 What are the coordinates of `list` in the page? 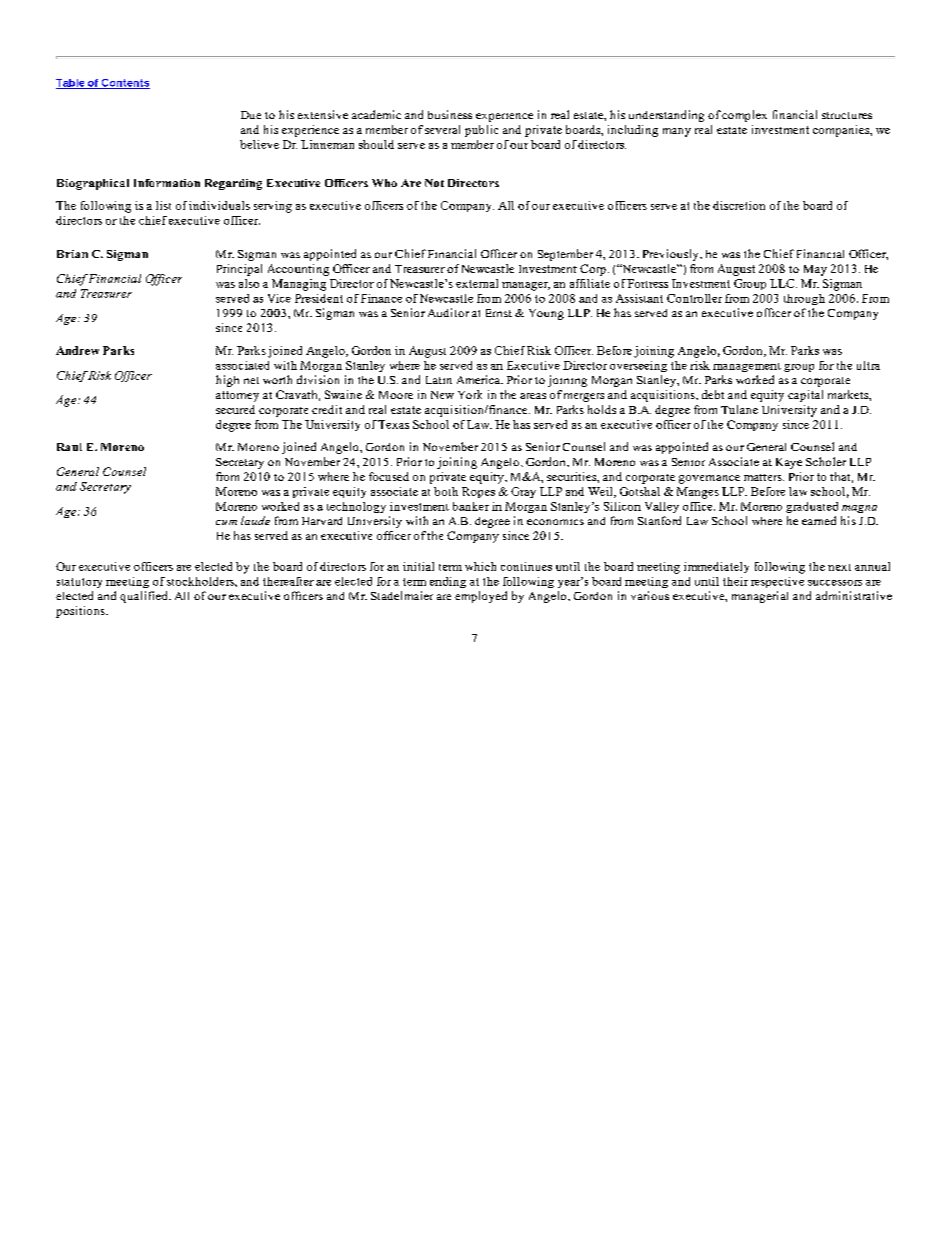 It's located at (163, 205).
